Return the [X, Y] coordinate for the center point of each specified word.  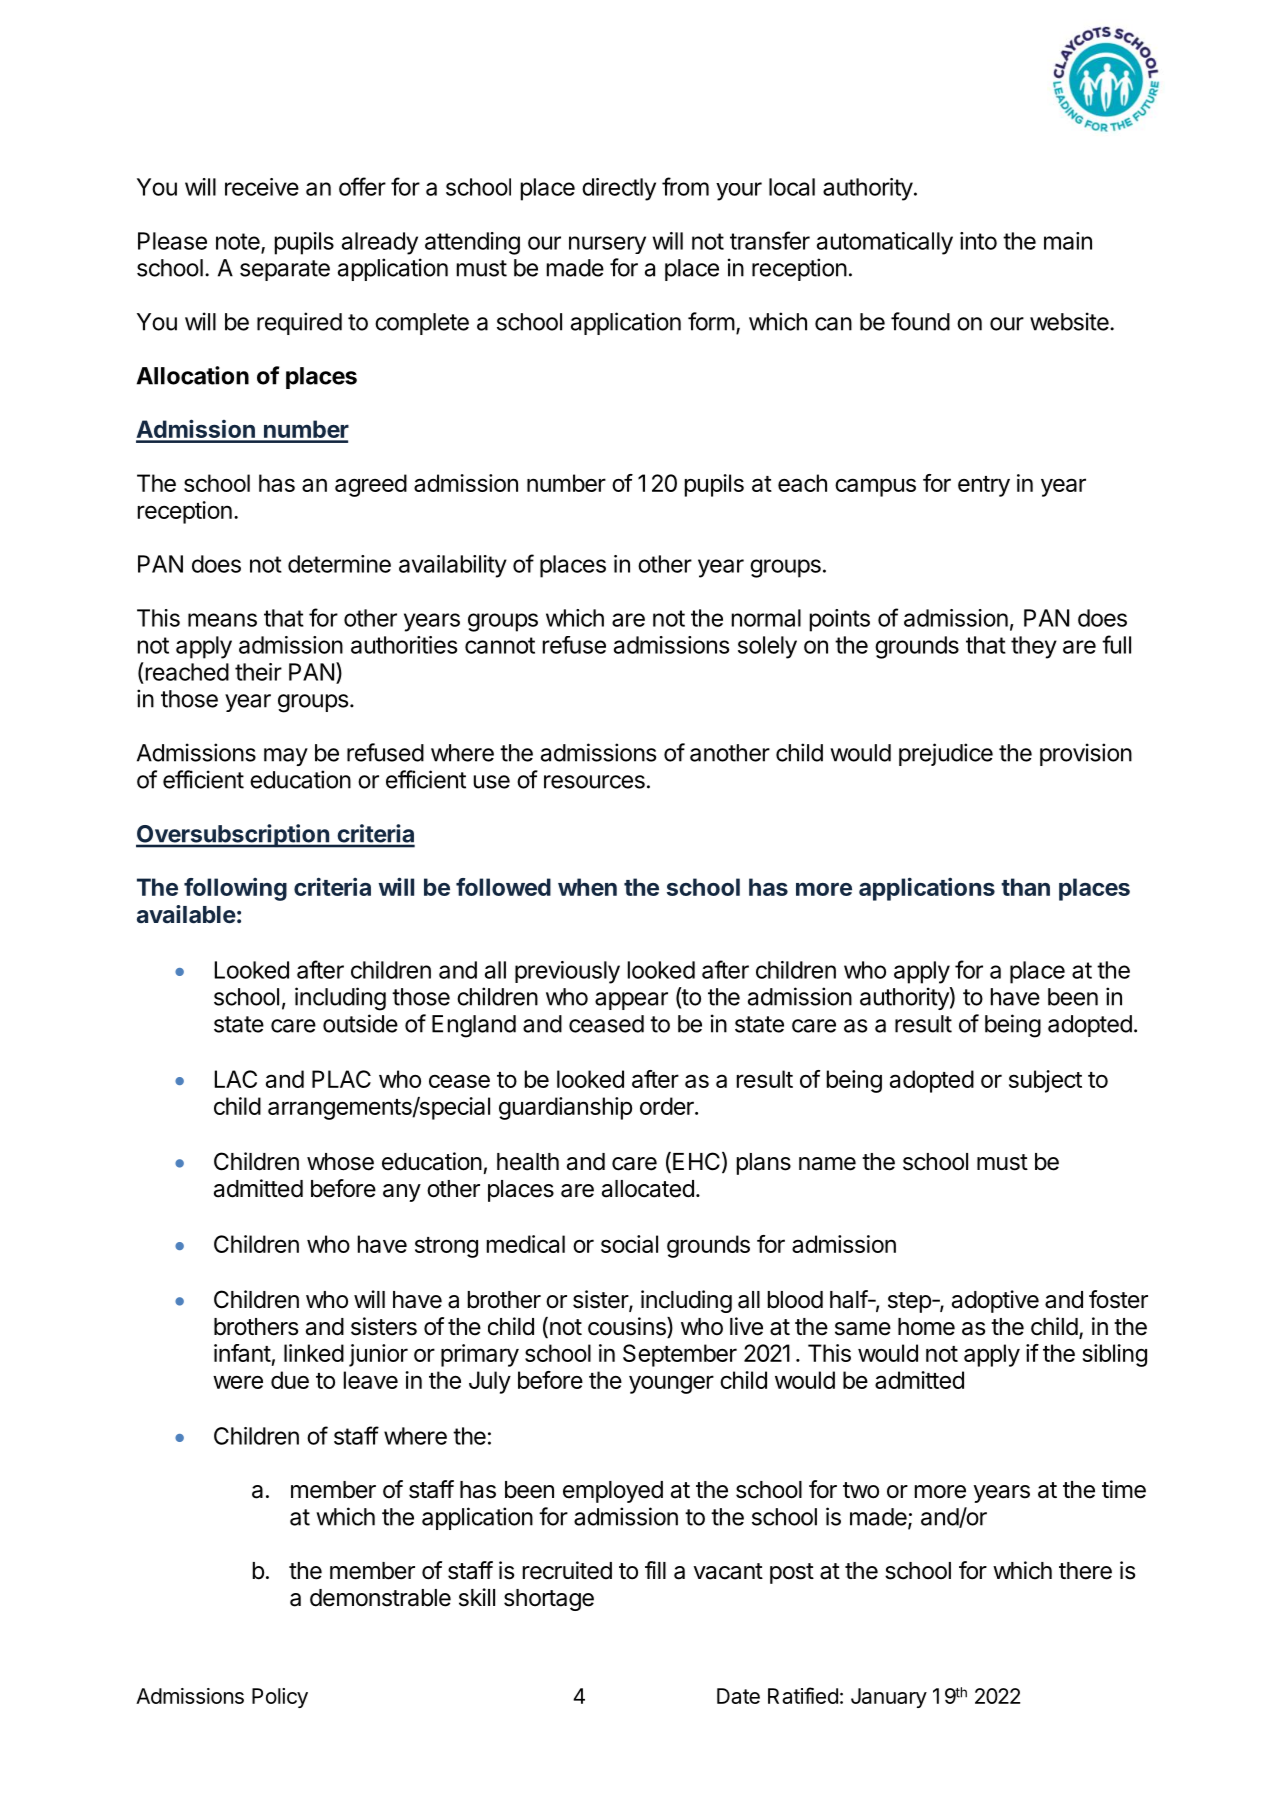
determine [339, 564]
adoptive [995, 1301]
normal [766, 618]
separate [285, 270]
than [1025, 887]
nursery [607, 245]
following [235, 889]
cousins [628, 1327]
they [1034, 647]
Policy [280, 1698]
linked [314, 1353]
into [978, 241]
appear [631, 1001]
